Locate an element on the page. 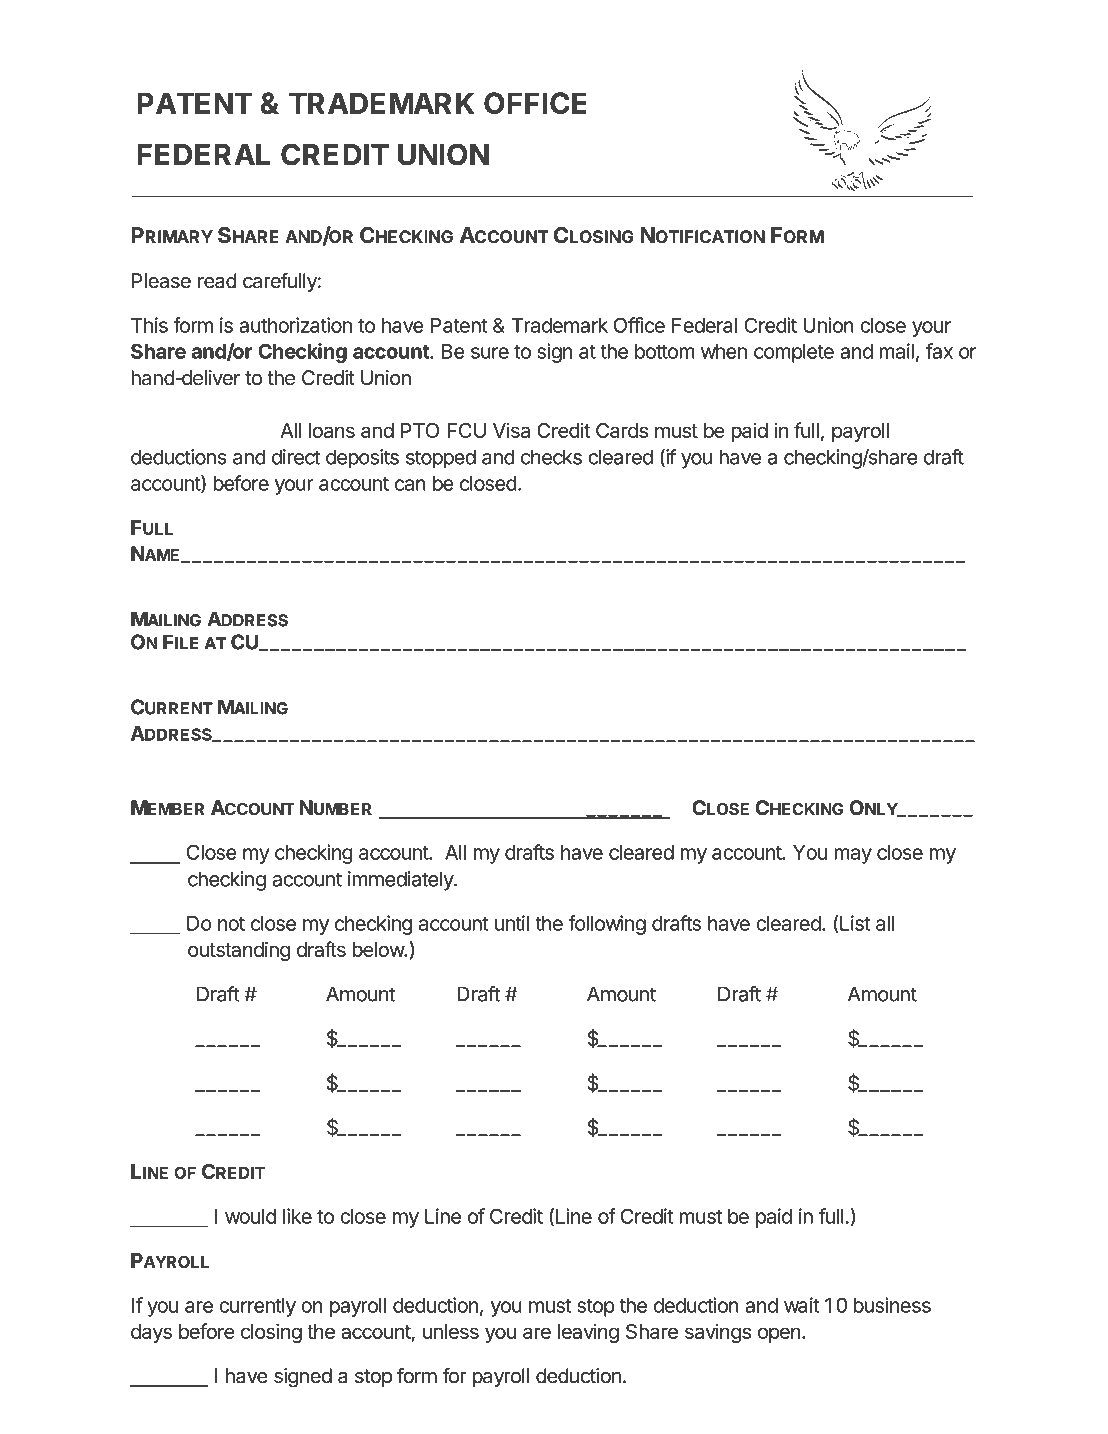 The image size is (1108, 1434). days is located at coordinates (151, 1333).
